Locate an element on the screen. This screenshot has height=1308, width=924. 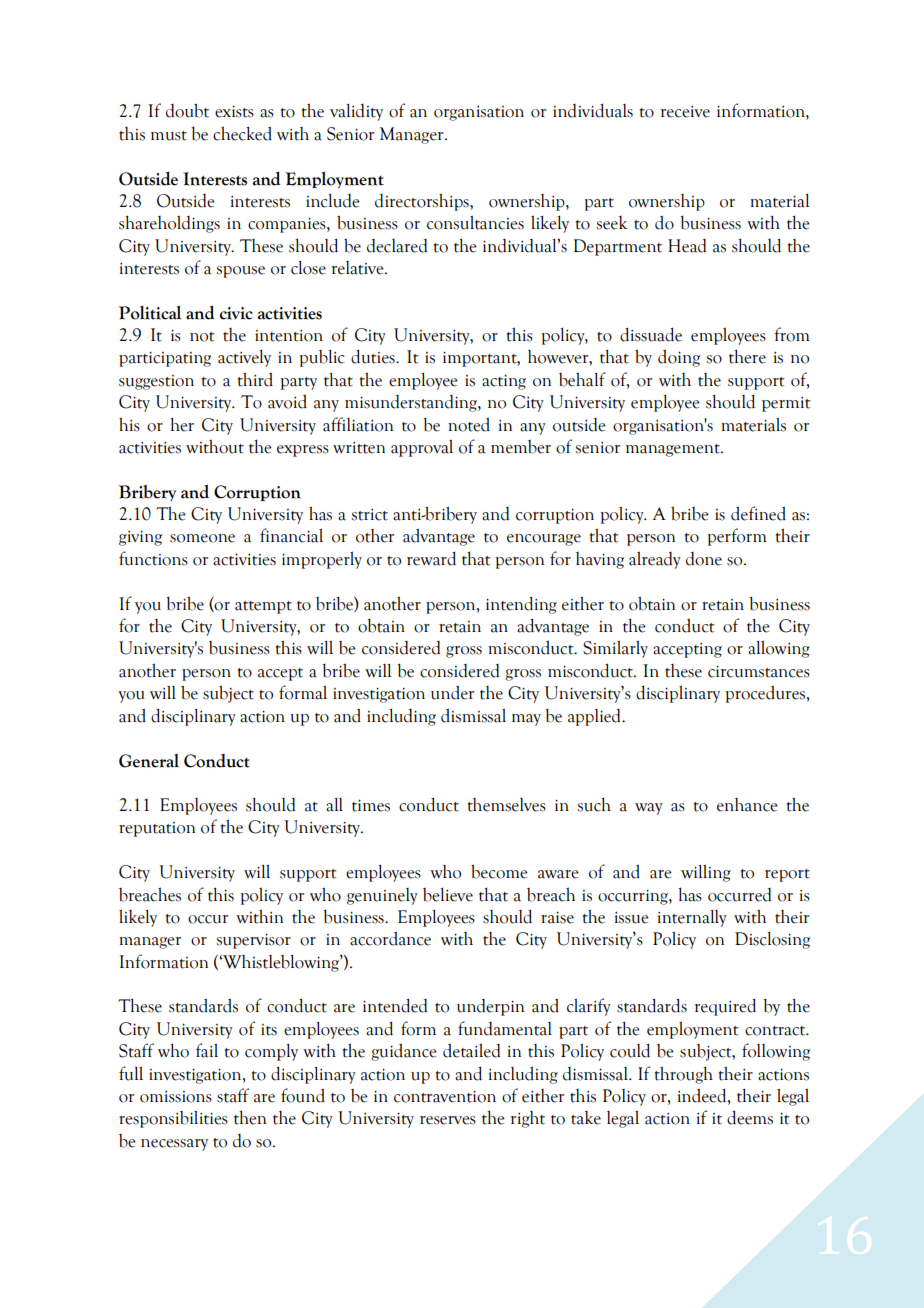
responsibilities is located at coordinates (173, 1119).
